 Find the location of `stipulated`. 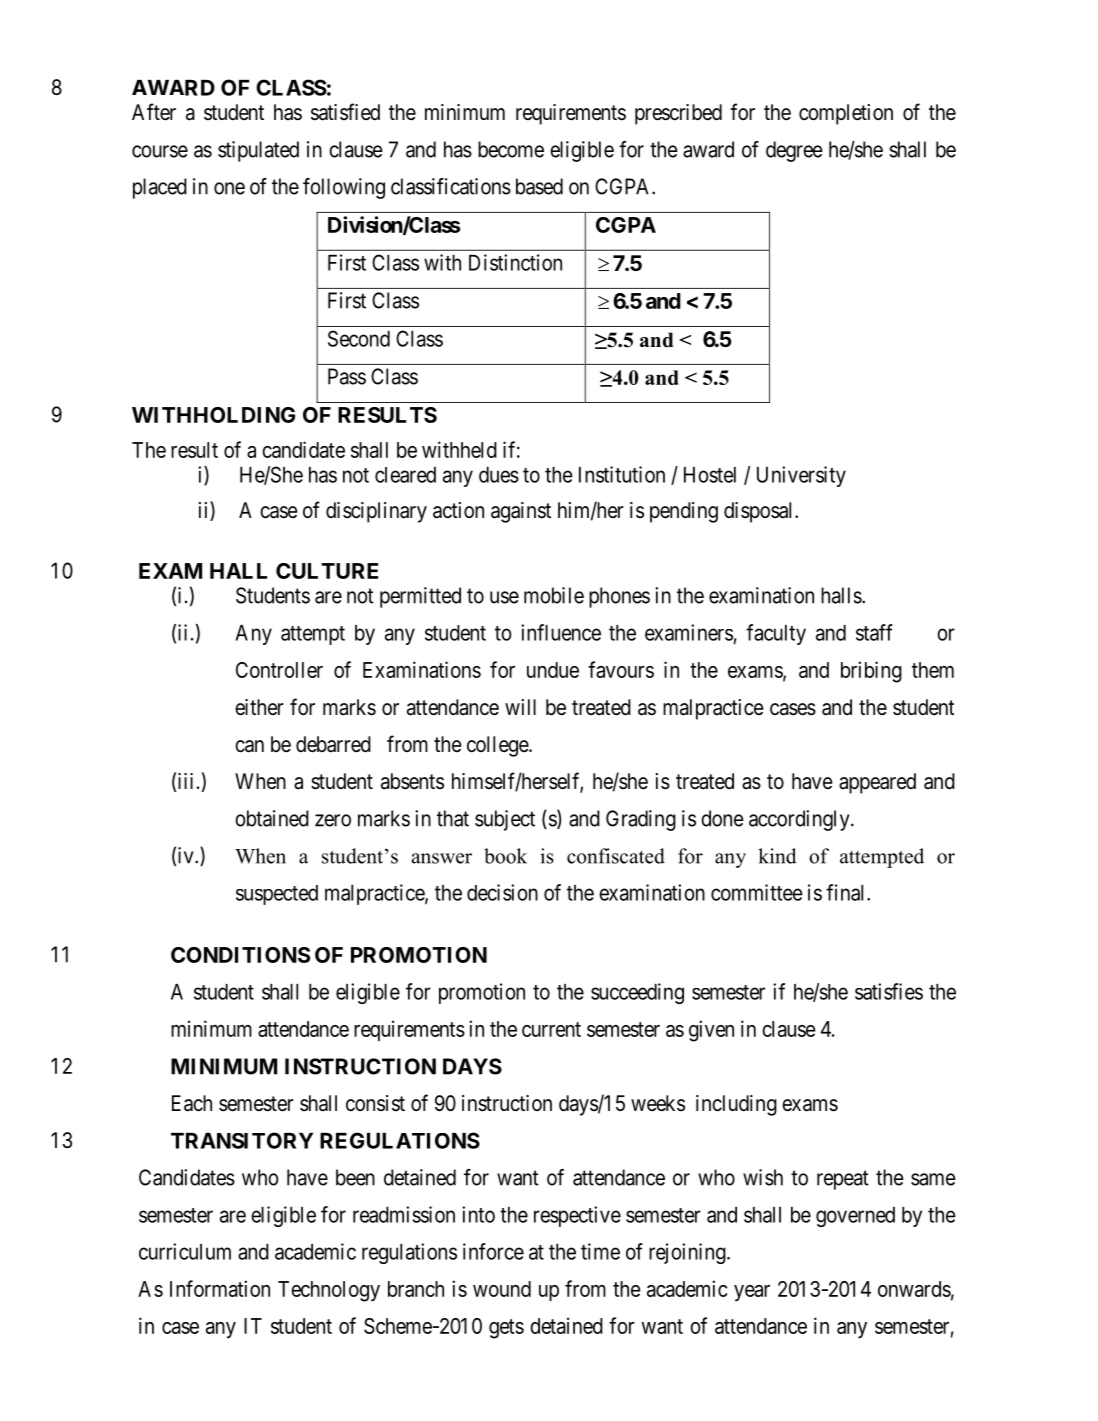

stipulated is located at coordinates (258, 151).
